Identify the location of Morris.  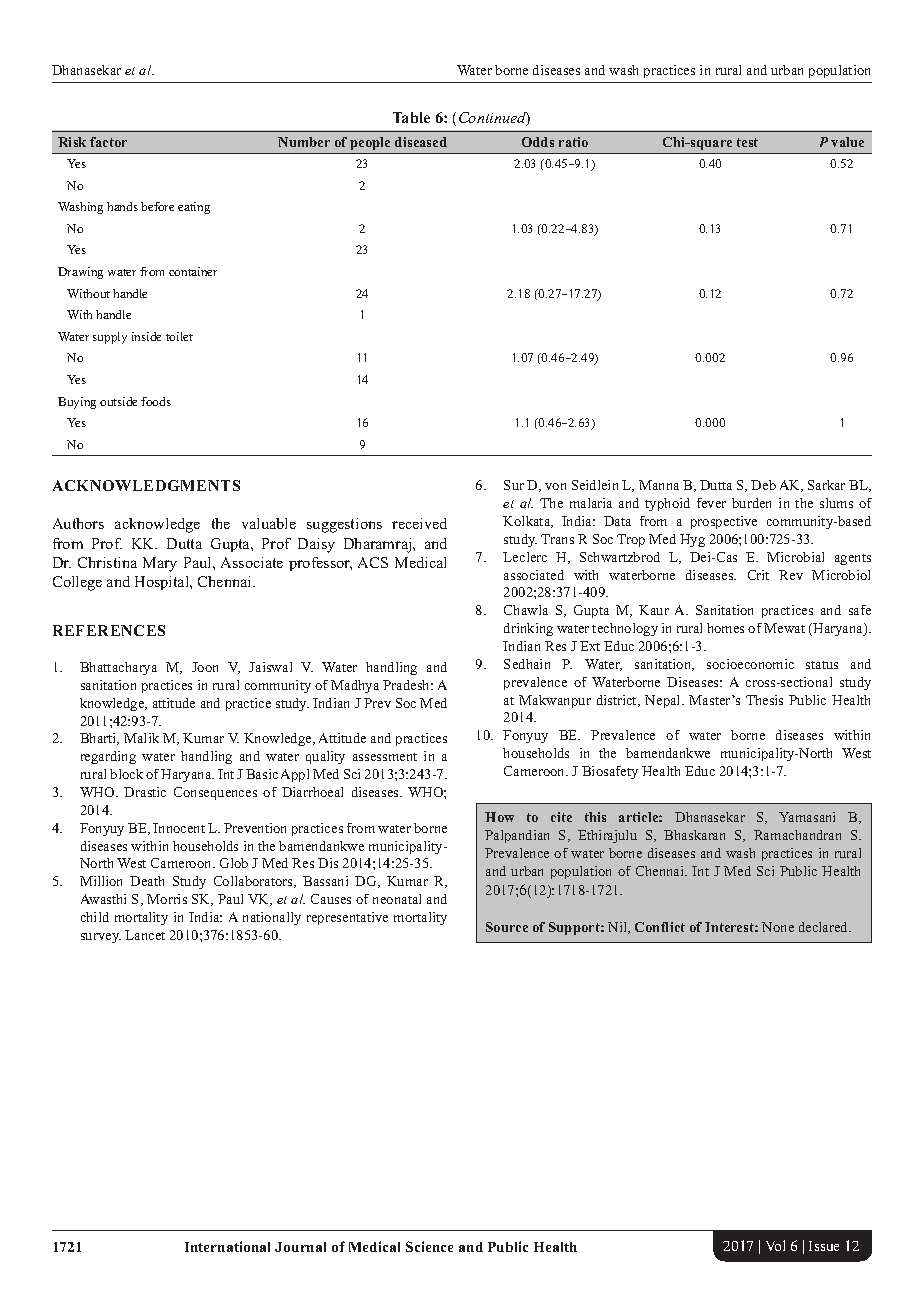
(167, 899).
